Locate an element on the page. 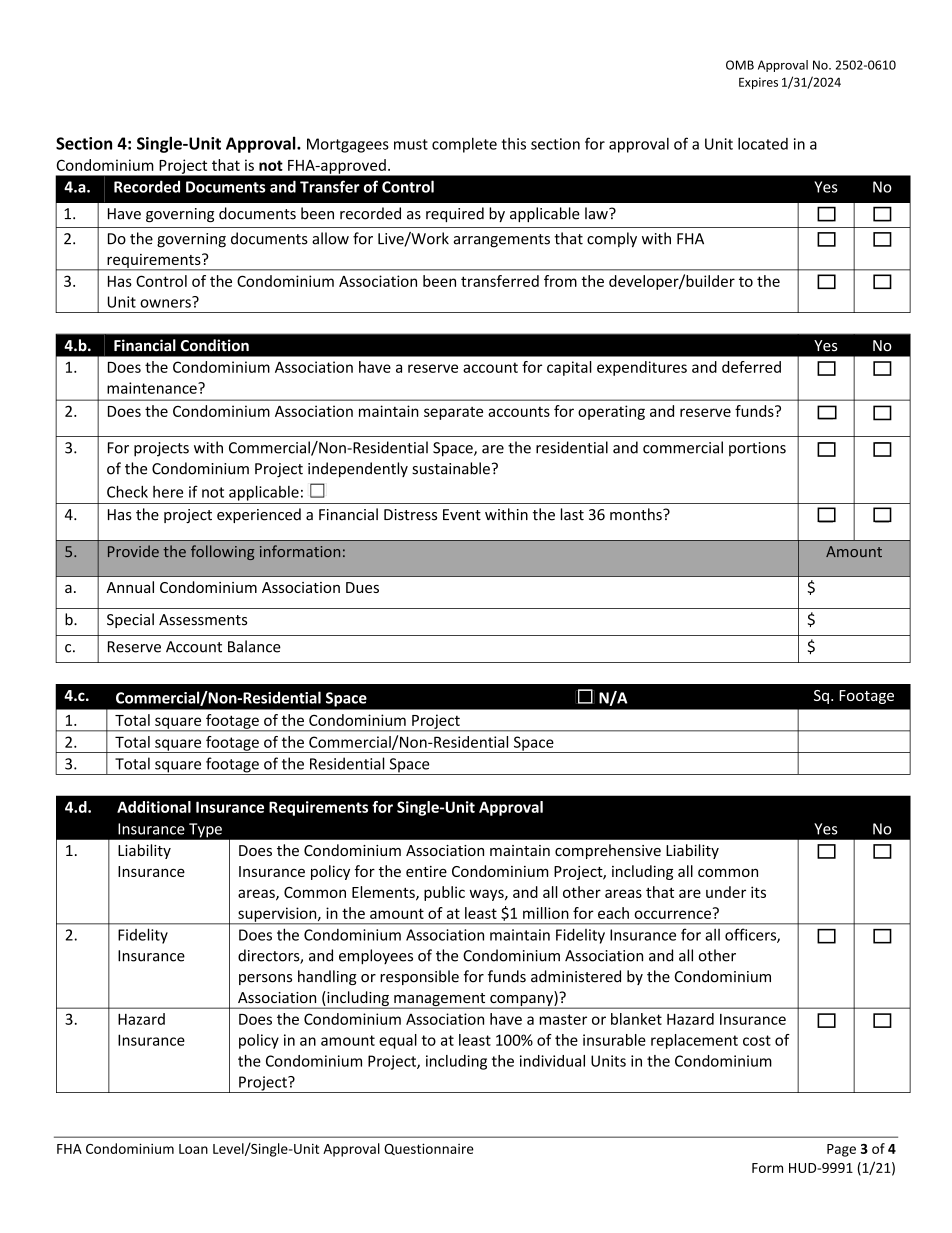 The width and height of the page is (952, 1233). complete is located at coordinates (464, 145).
